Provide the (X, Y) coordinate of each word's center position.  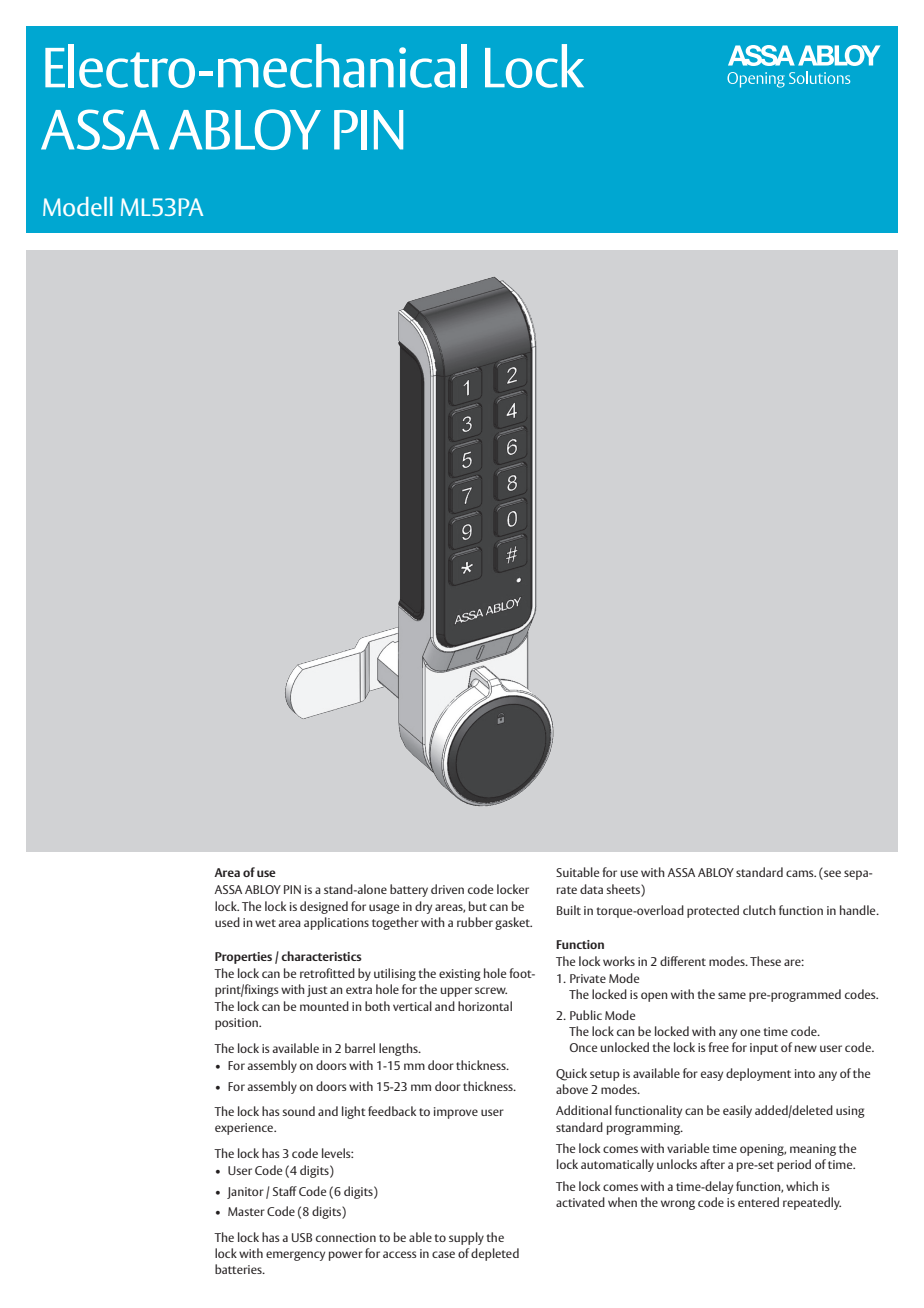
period (794, 1165)
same (732, 995)
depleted (495, 1254)
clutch (759, 910)
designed (324, 907)
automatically (617, 1165)
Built (569, 910)
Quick (571, 1074)
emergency (295, 1256)
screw (491, 990)
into (805, 1073)
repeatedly (812, 1203)
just (317, 991)
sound (298, 1111)
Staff (285, 1191)
